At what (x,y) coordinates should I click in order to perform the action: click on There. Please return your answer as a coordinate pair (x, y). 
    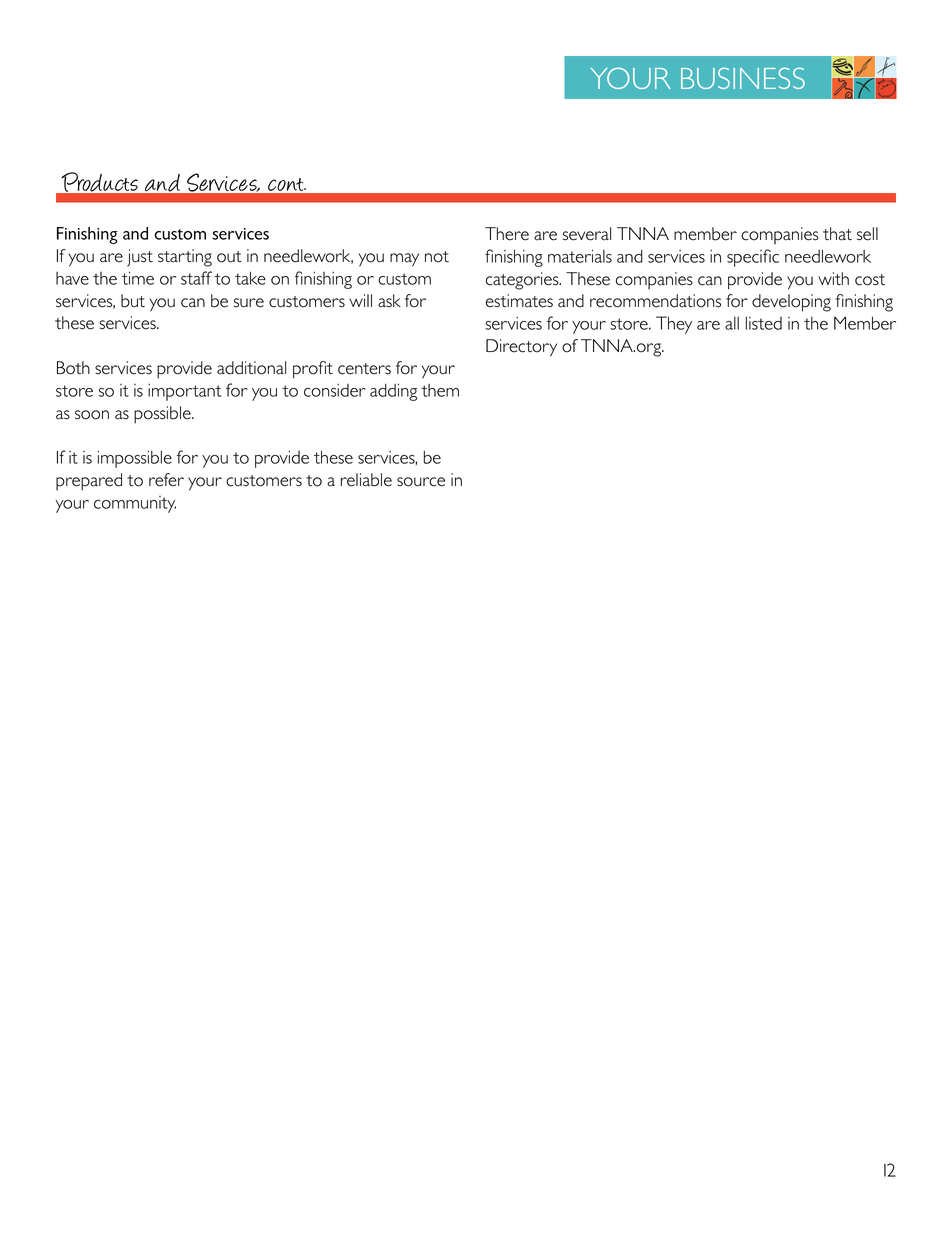
    Looking at the image, I should click on (507, 234).
